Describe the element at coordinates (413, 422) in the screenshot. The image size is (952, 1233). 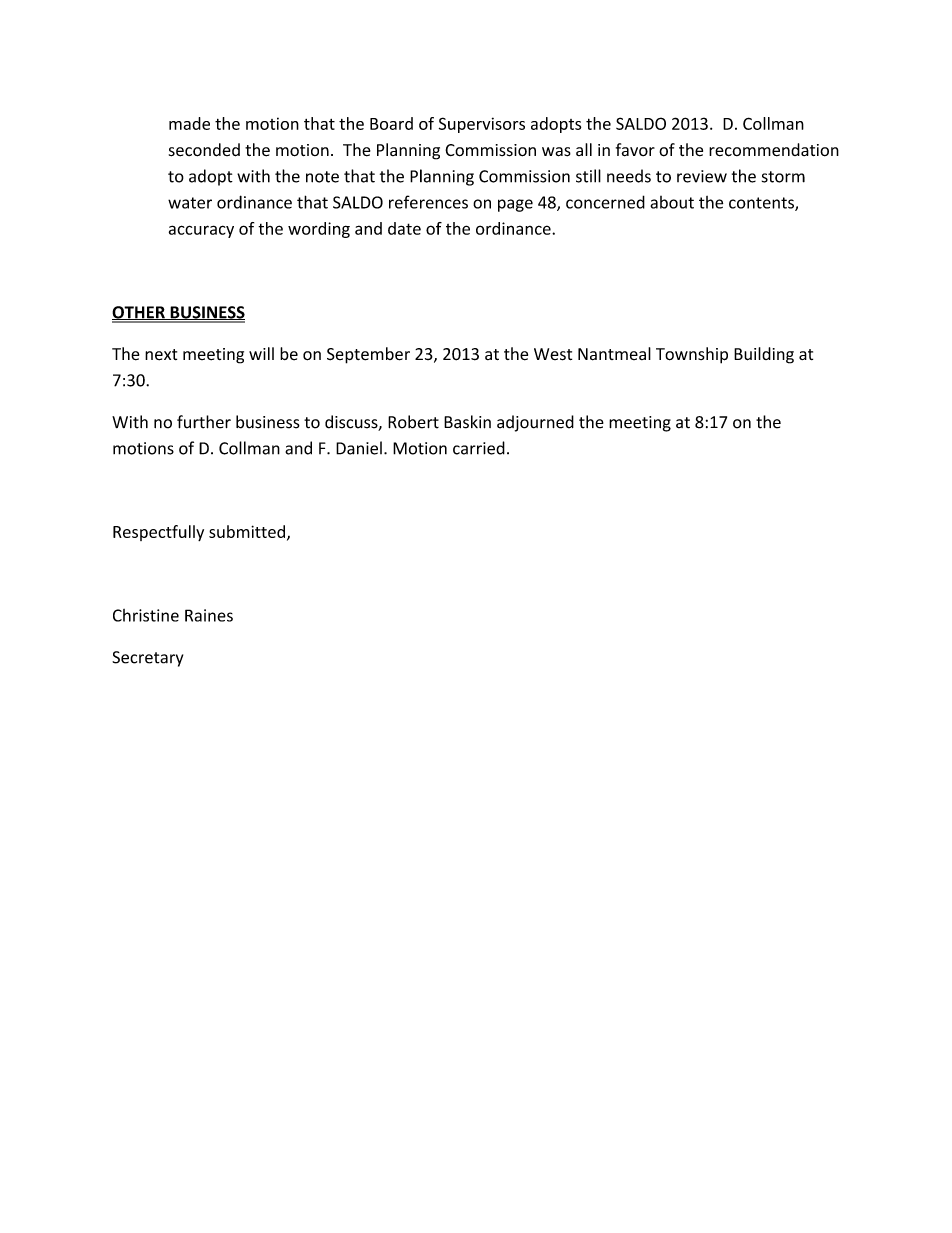
I see `Robert` at that location.
